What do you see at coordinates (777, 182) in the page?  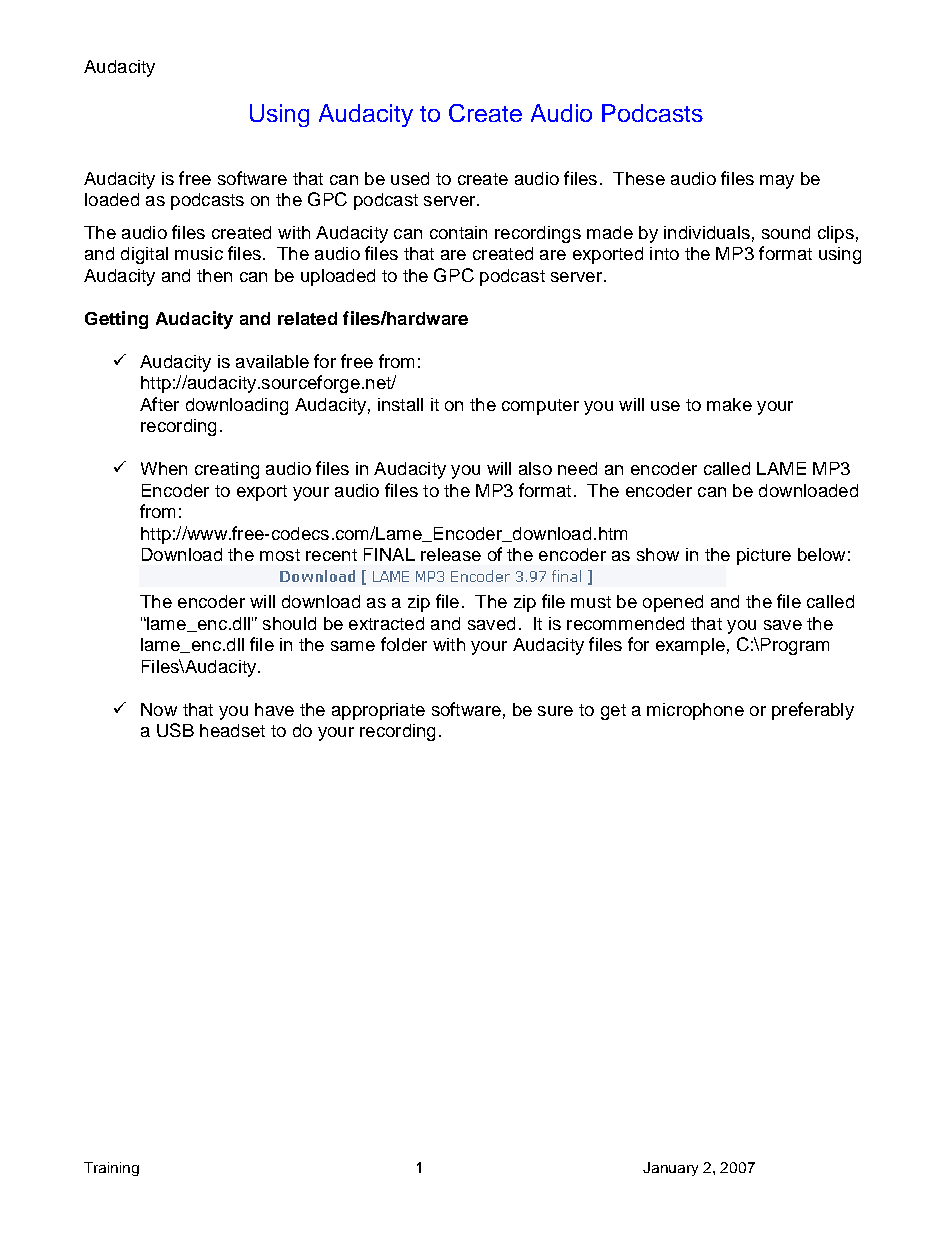 I see `may` at bounding box center [777, 182].
